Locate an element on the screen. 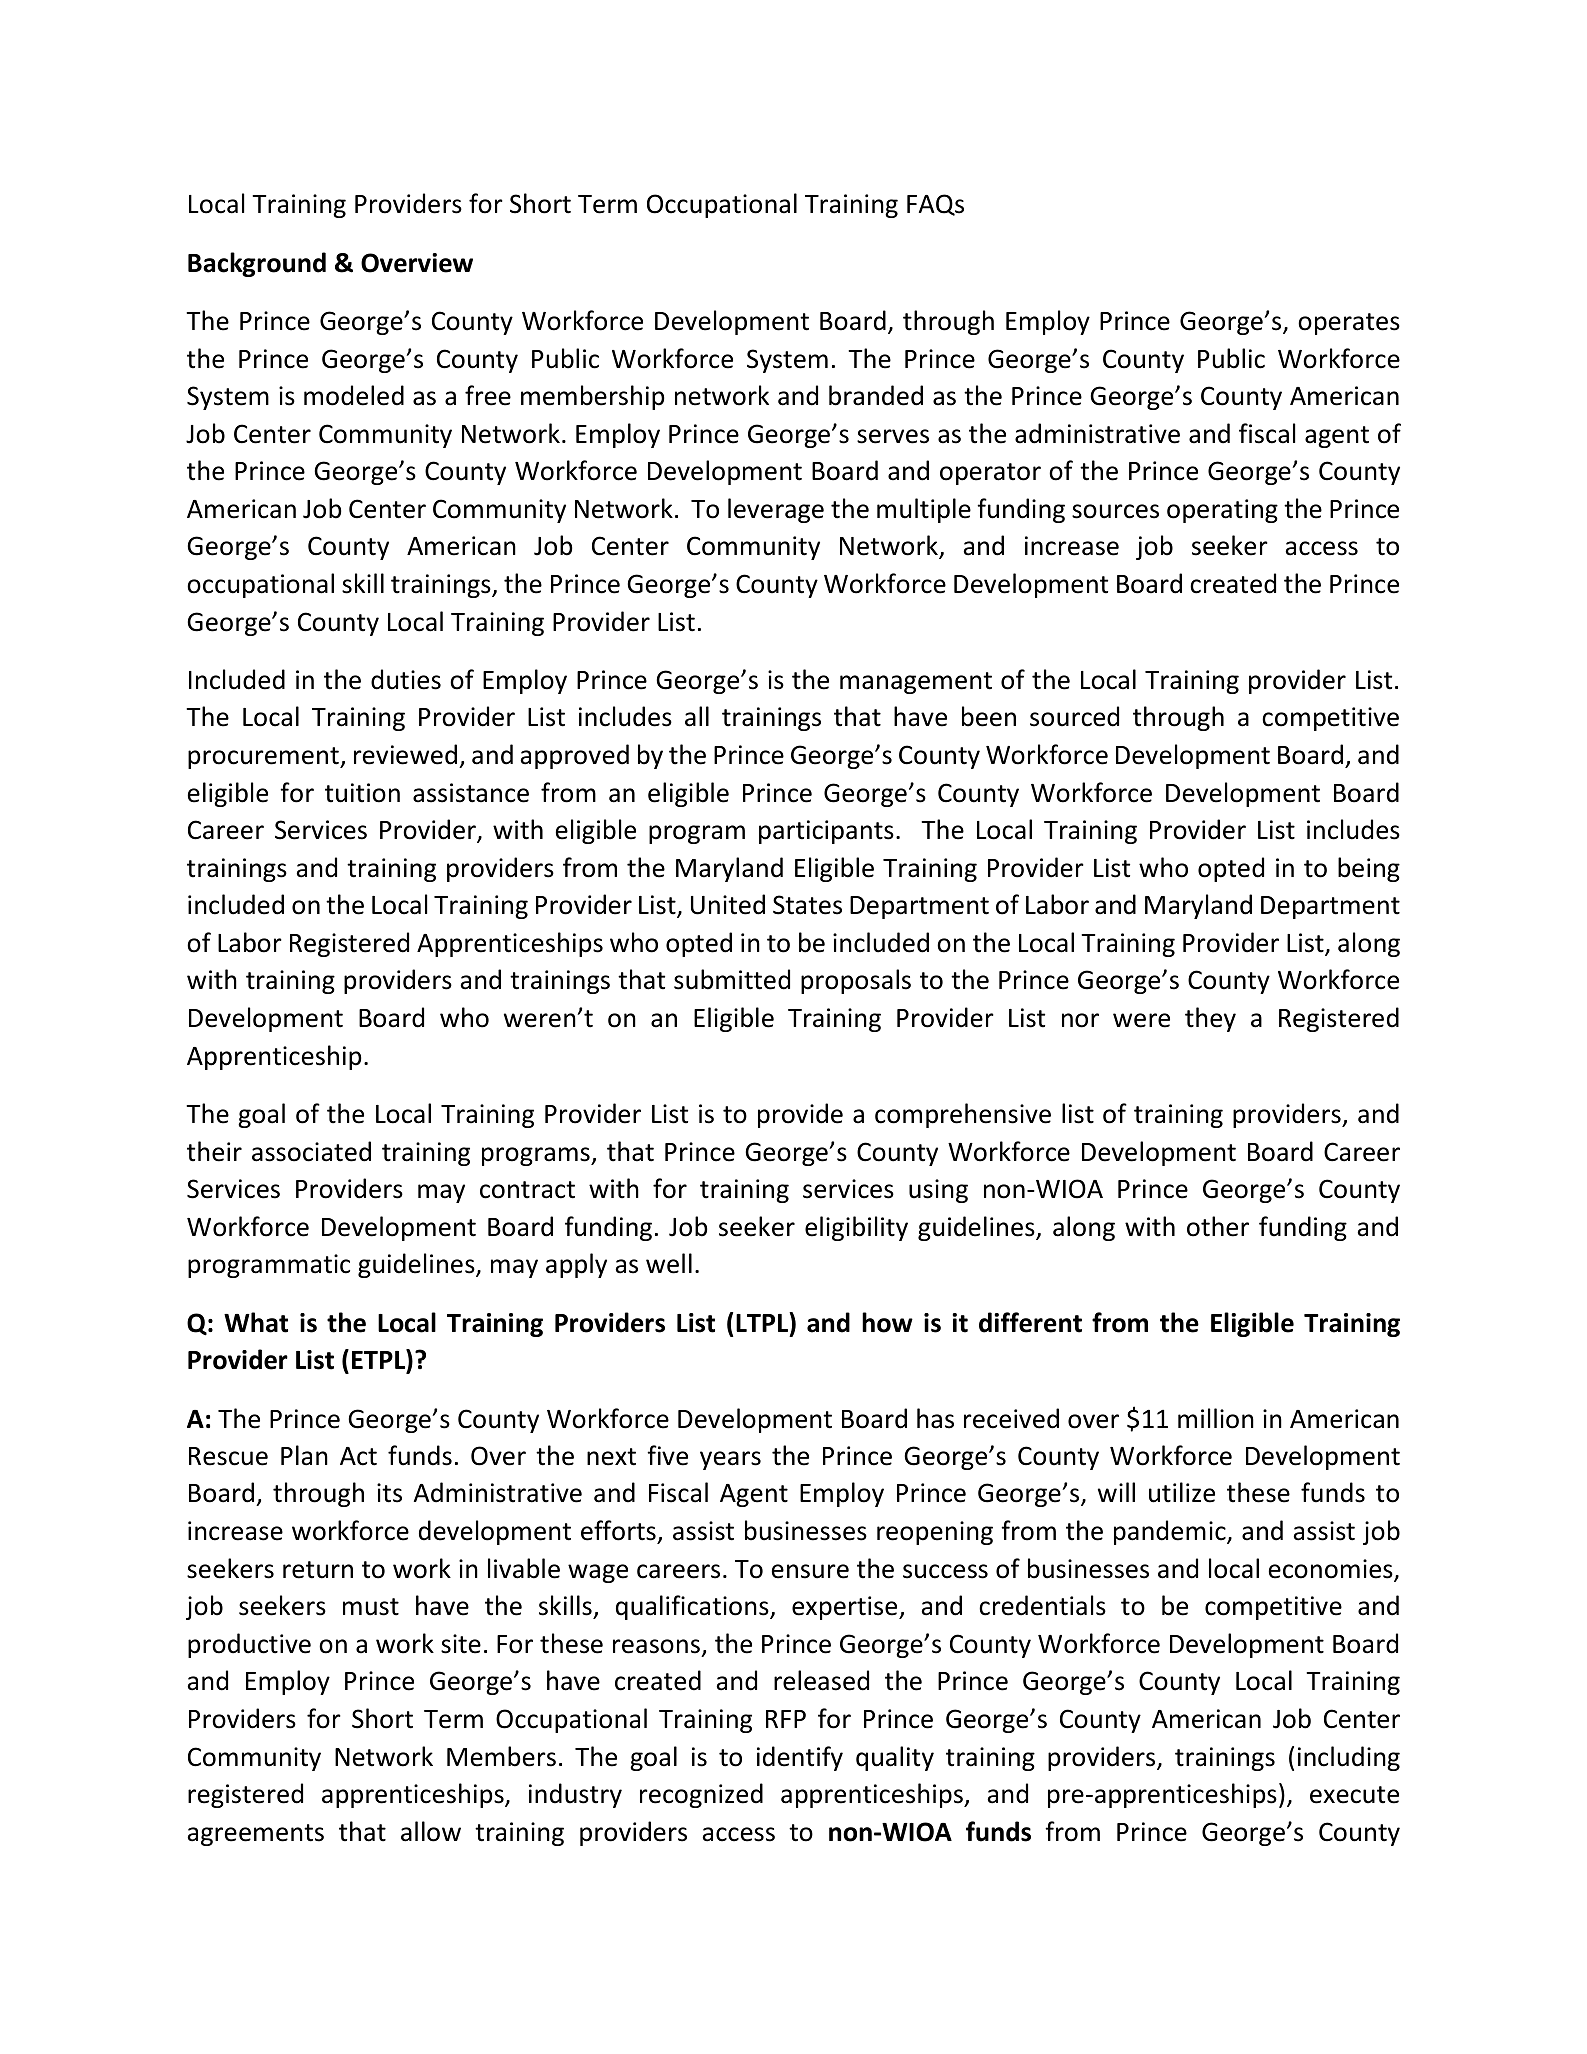 The image size is (1587, 2054). proposals is located at coordinates (856, 981).
